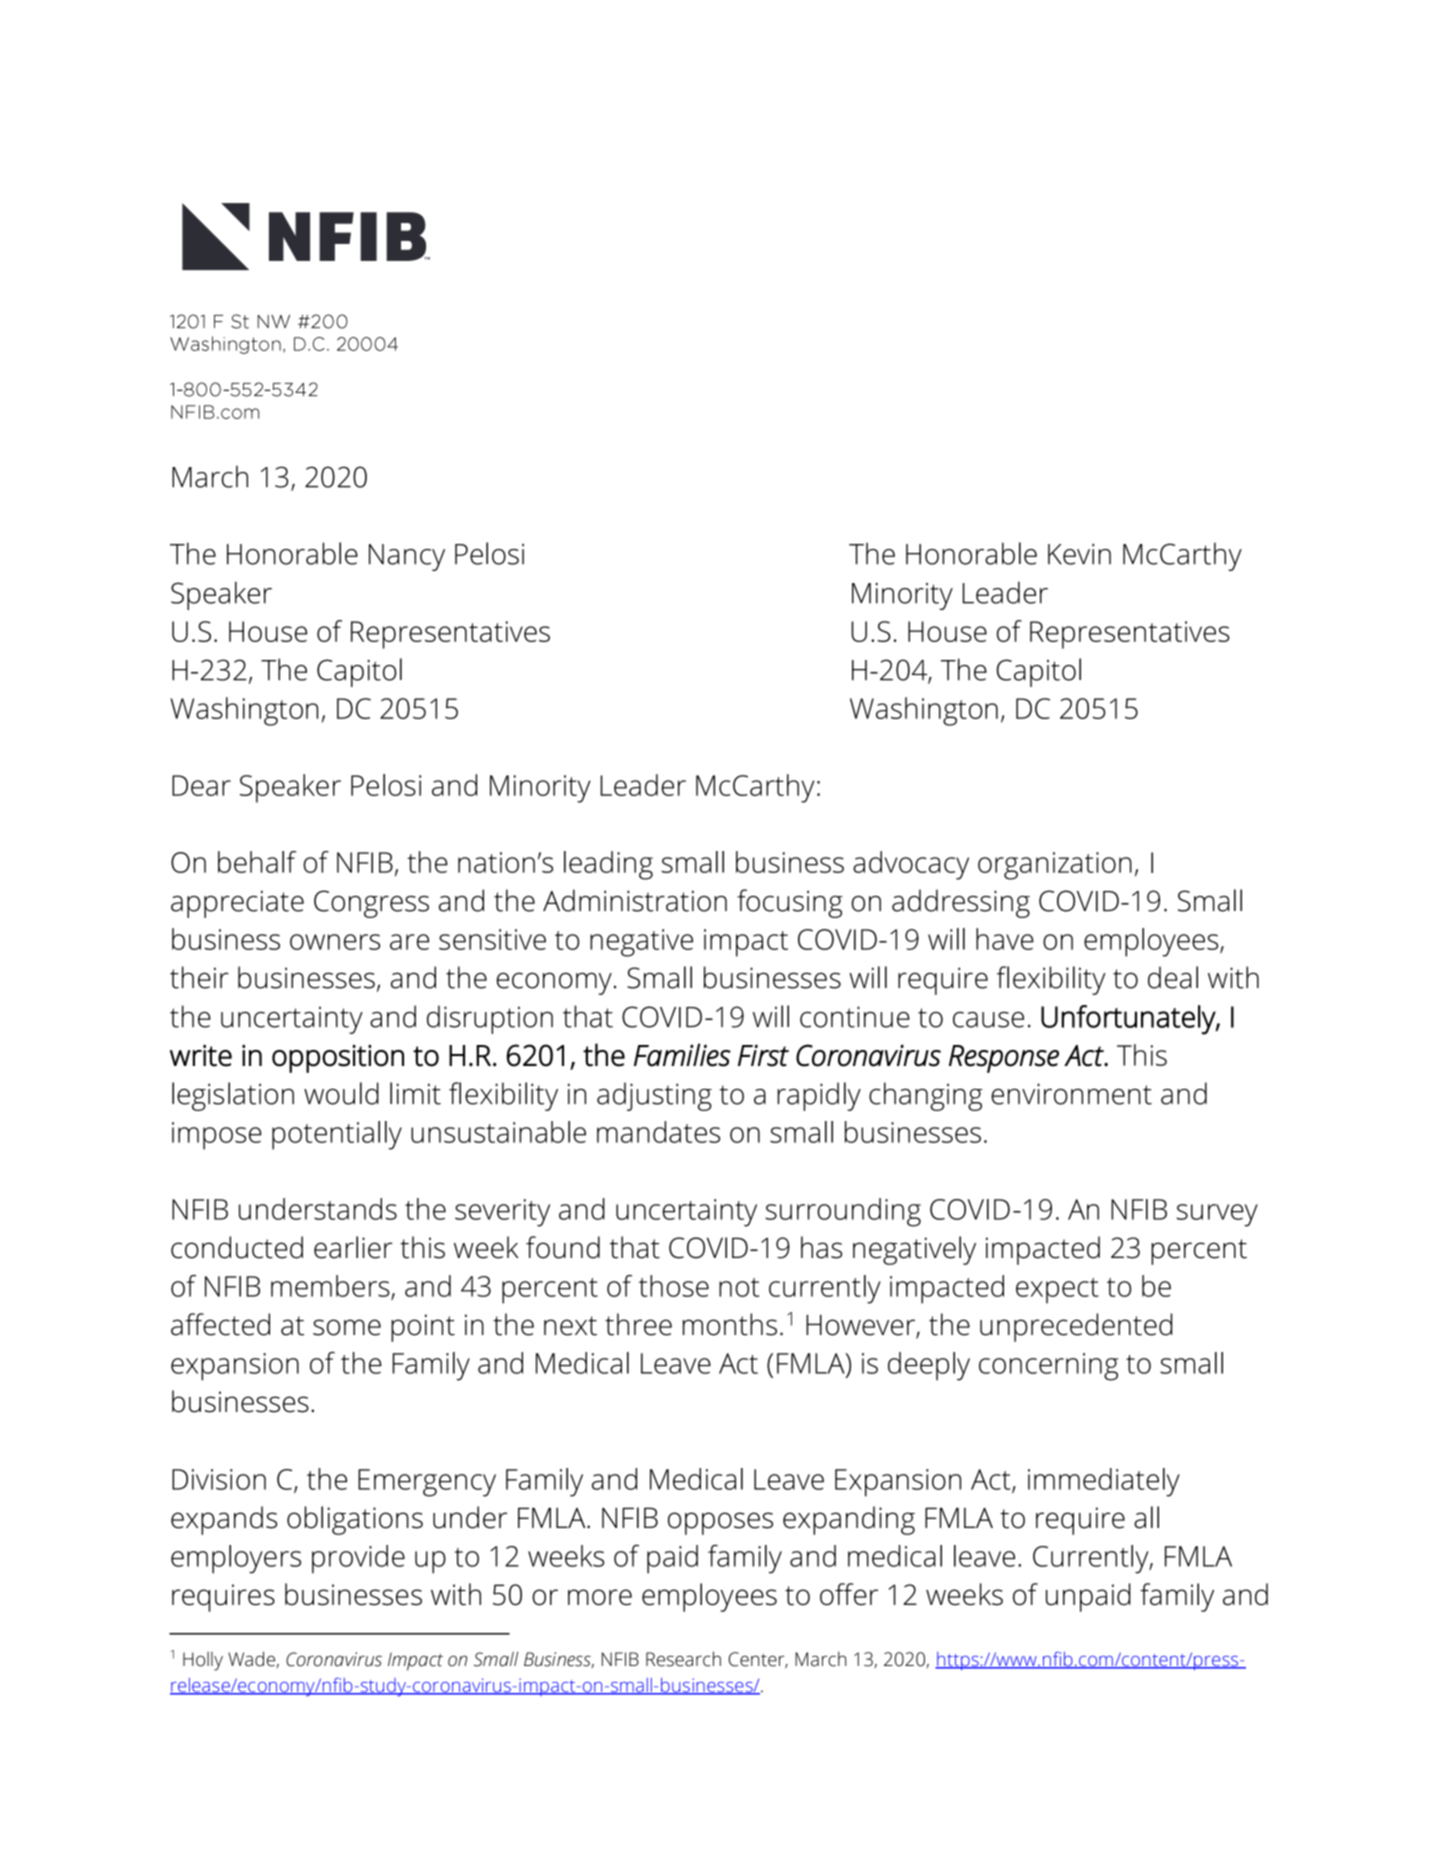 Image resolution: width=1443 pixels, height=1867 pixels. Describe the element at coordinates (654, 1096) in the screenshot. I see `adjusting` at that location.
